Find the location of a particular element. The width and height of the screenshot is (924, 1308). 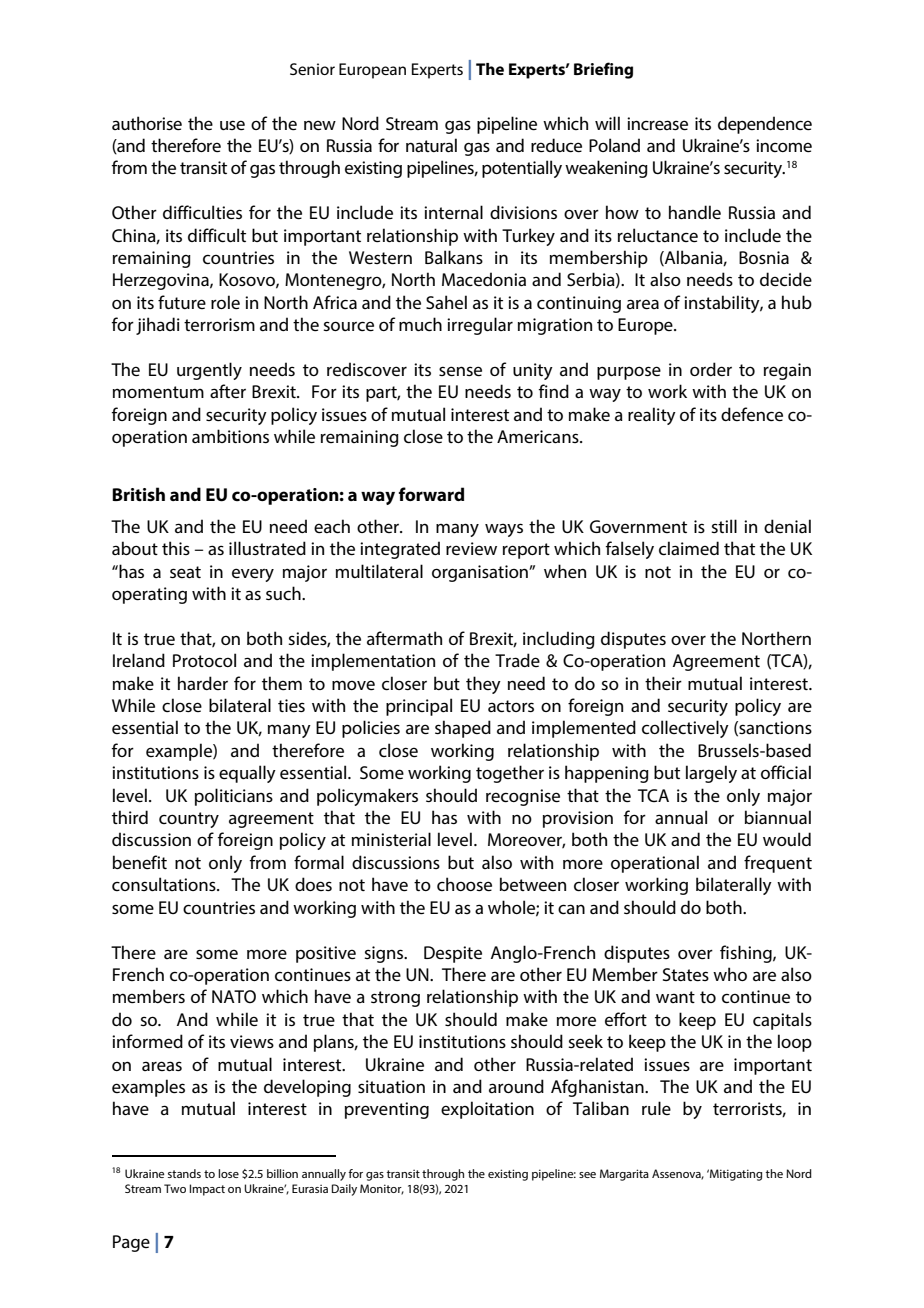

natural is located at coordinates (431, 145).
